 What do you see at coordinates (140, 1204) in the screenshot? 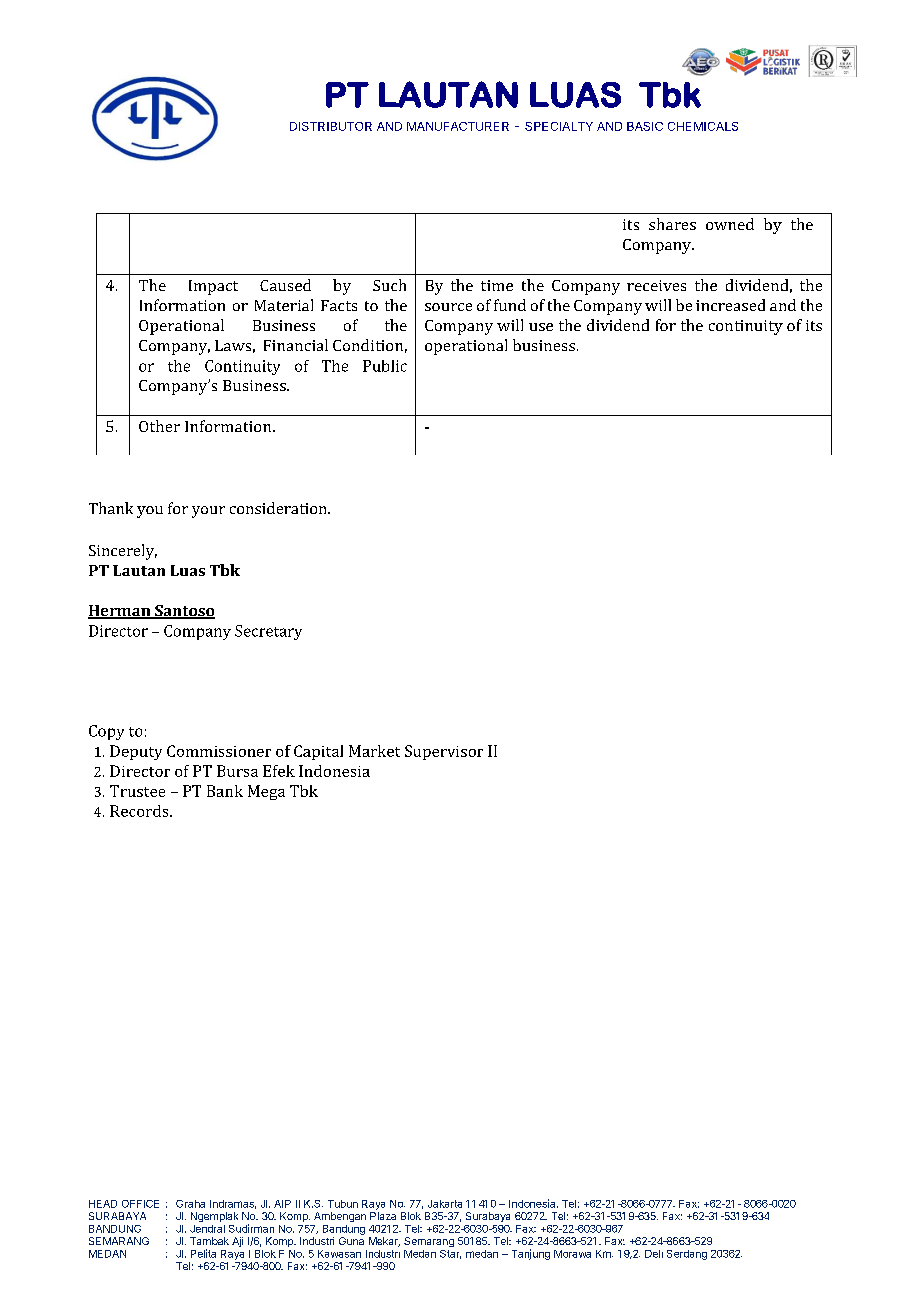
I see `OFFICE` at bounding box center [140, 1204].
